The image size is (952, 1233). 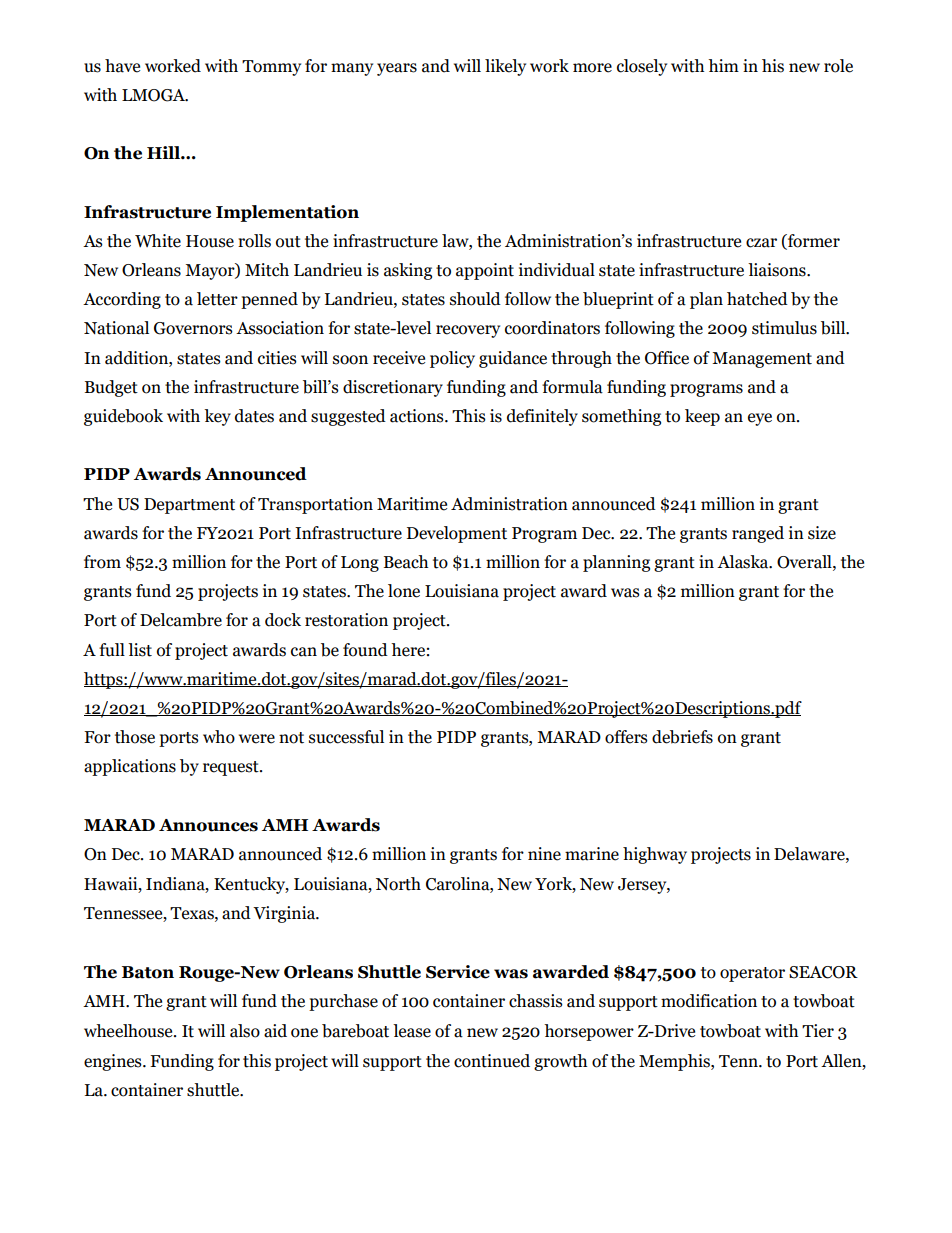 I want to click on him, so click(x=723, y=65).
